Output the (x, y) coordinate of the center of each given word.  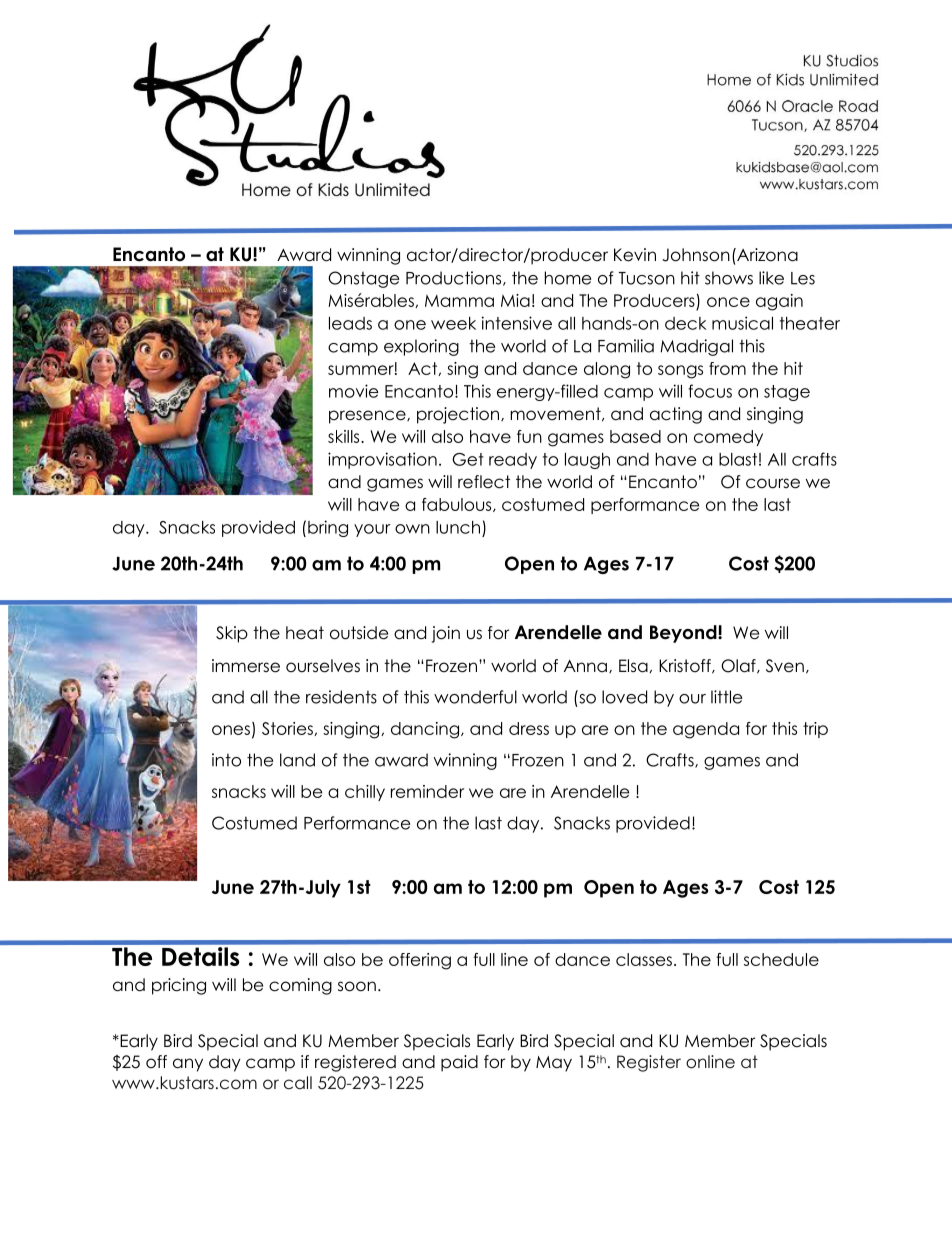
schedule (781, 959)
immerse (246, 666)
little (726, 697)
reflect (484, 482)
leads (350, 323)
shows (729, 278)
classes (644, 959)
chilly (365, 793)
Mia (515, 300)
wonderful (475, 697)
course (773, 483)
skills (345, 436)
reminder (427, 791)
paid (459, 1063)
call (298, 1082)
